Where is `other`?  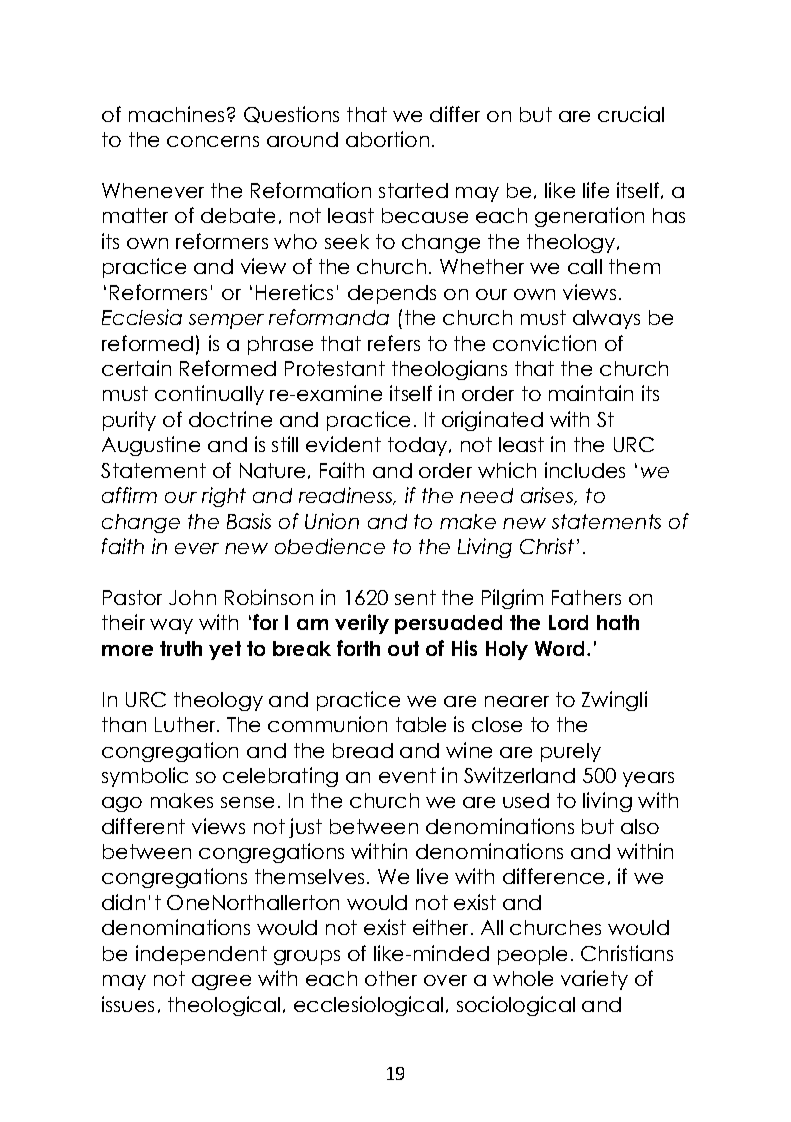
other is located at coordinates (391, 978).
